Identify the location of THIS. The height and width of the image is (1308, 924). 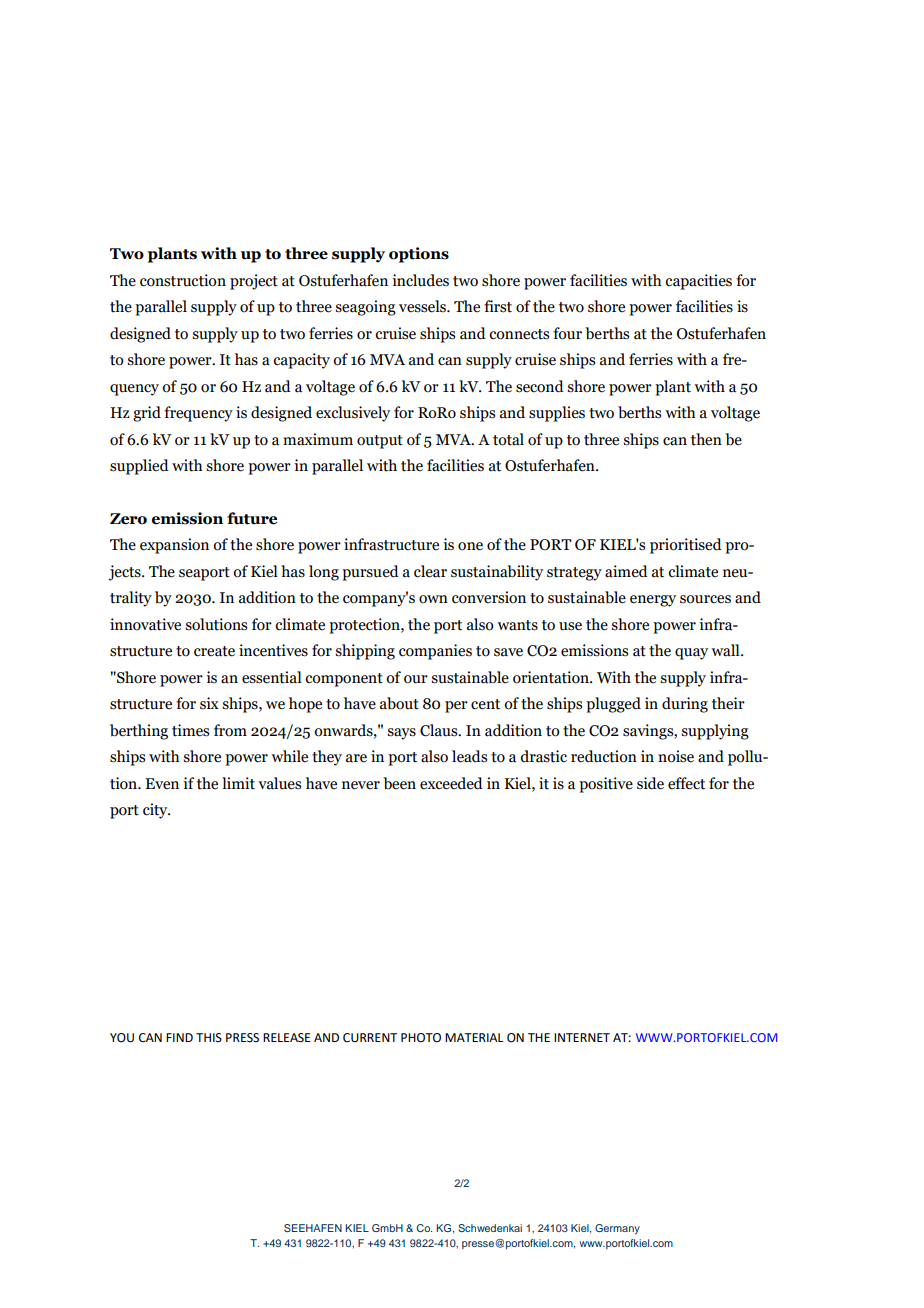
(209, 1038).
